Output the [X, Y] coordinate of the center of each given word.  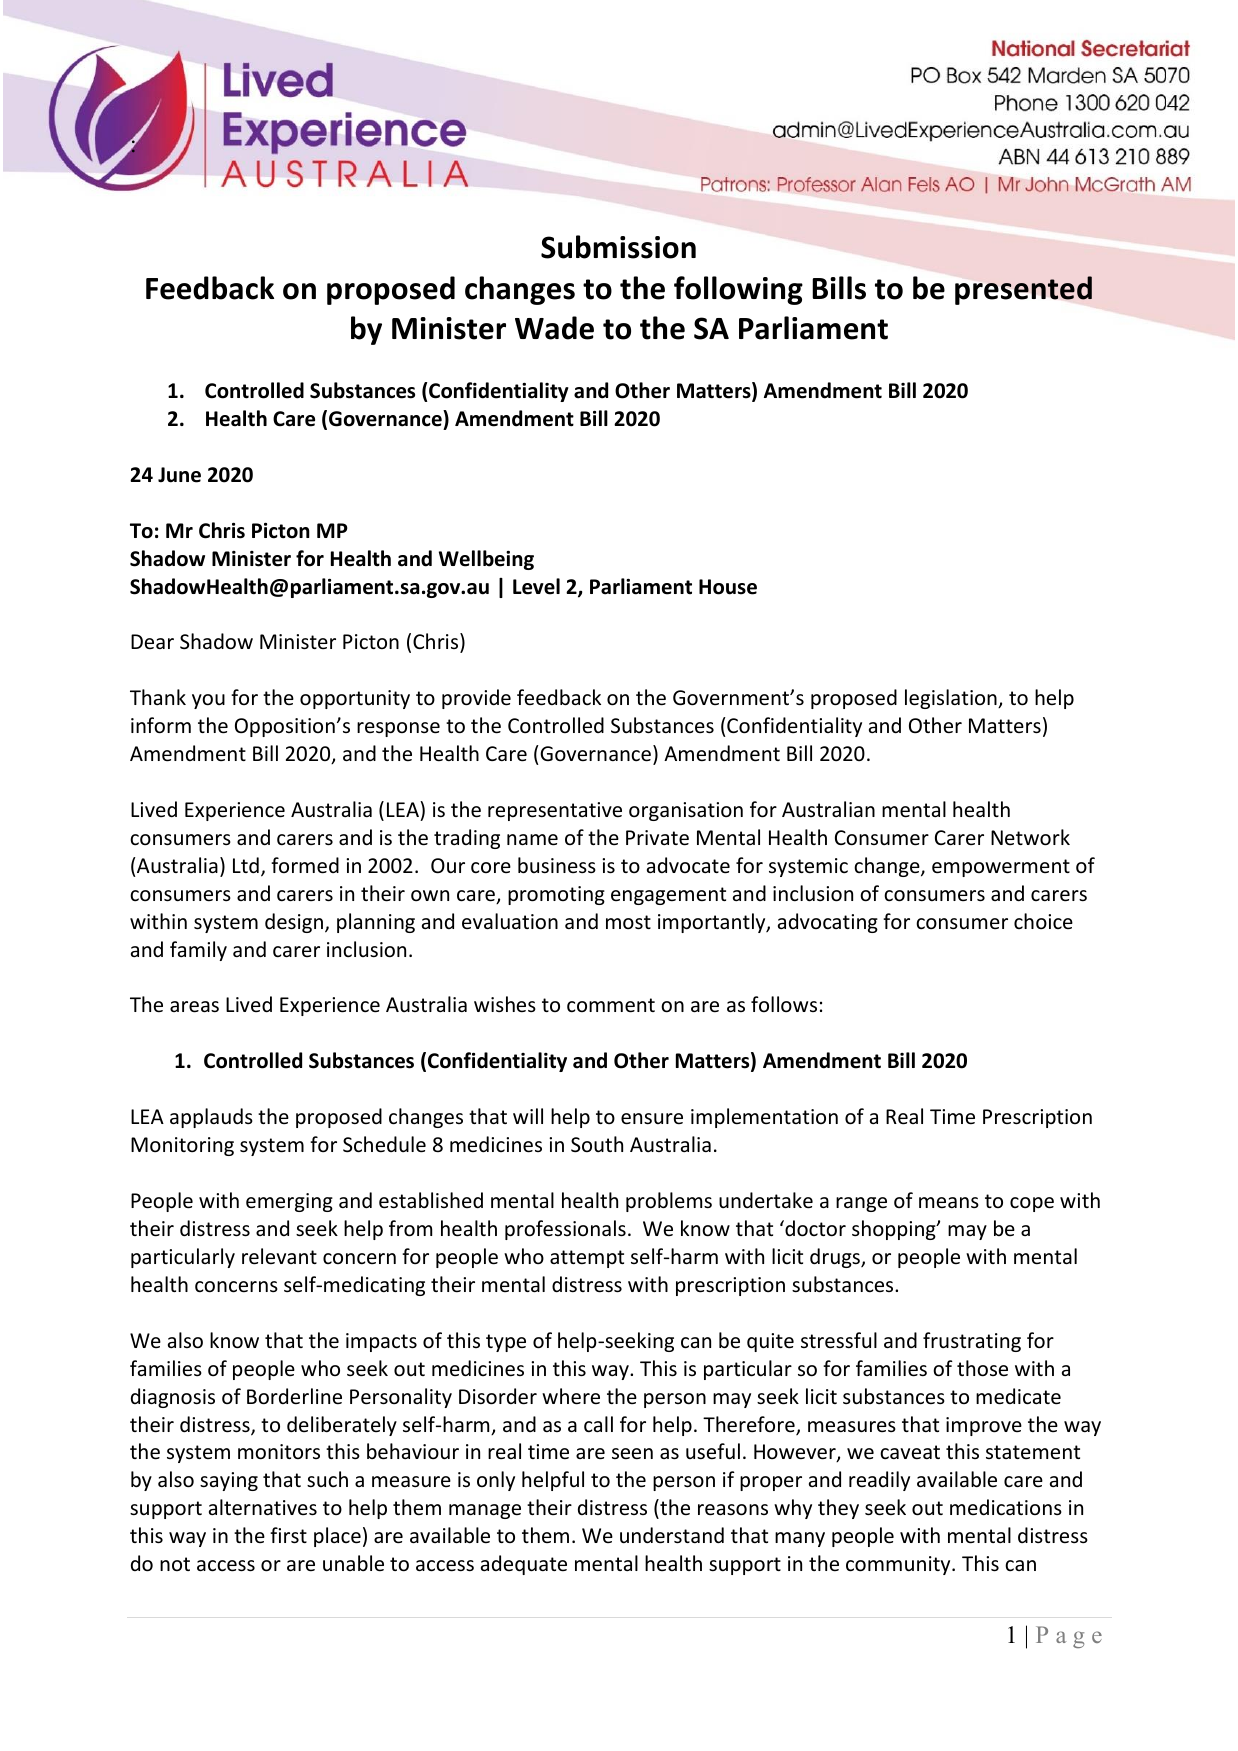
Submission [618, 247]
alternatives [263, 1507]
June [179, 475]
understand [672, 1535]
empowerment [1001, 868]
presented [1023, 290]
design [294, 923]
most [628, 922]
